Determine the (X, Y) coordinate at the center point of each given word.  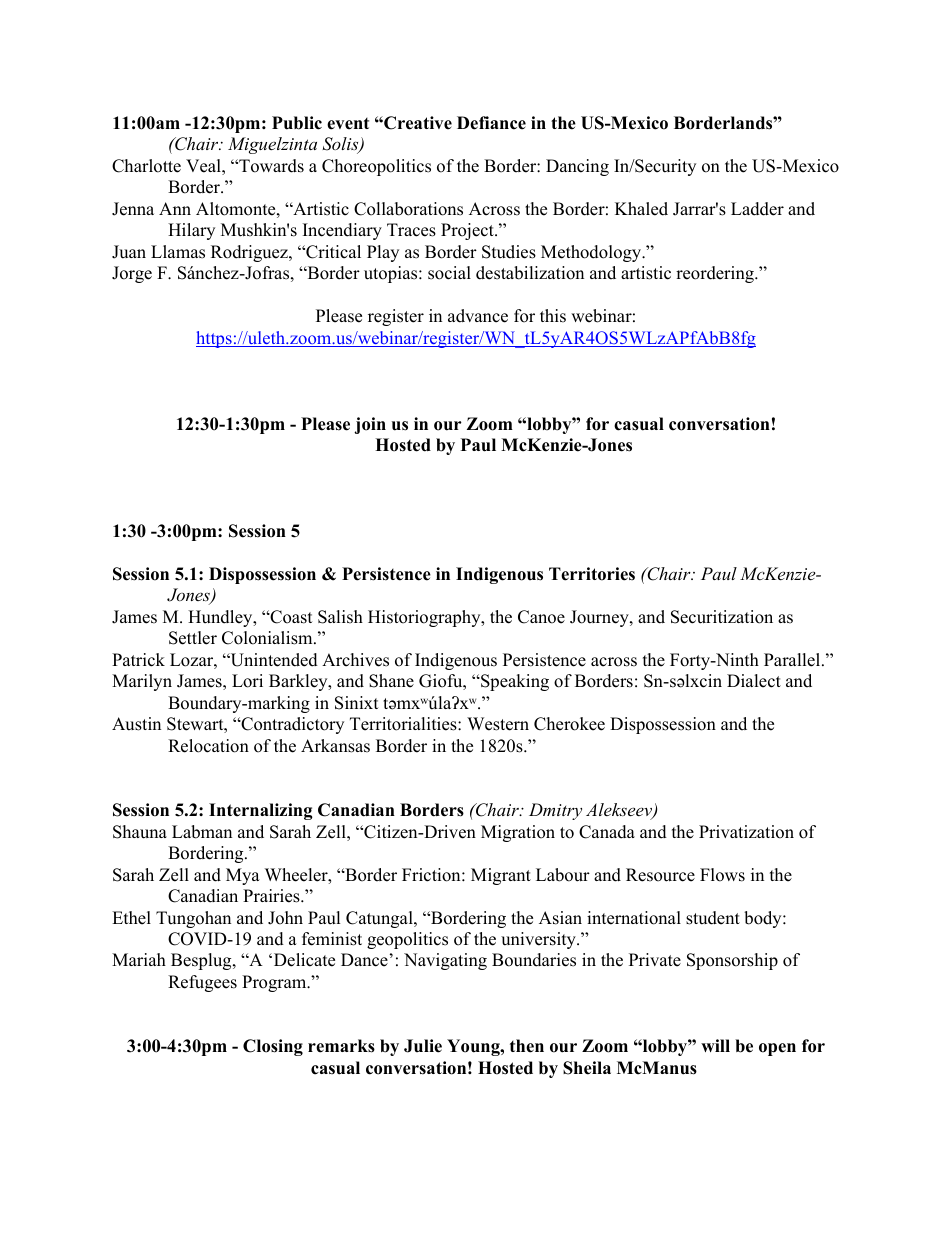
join (370, 425)
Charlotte (146, 166)
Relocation (208, 746)
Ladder (757, 209)
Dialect (754, 681)
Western (498, 724)
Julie (423, 1046)
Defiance (491, 123)
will (715, 1045)
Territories (592, 574)
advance (478, 316)
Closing (273, 1047)
